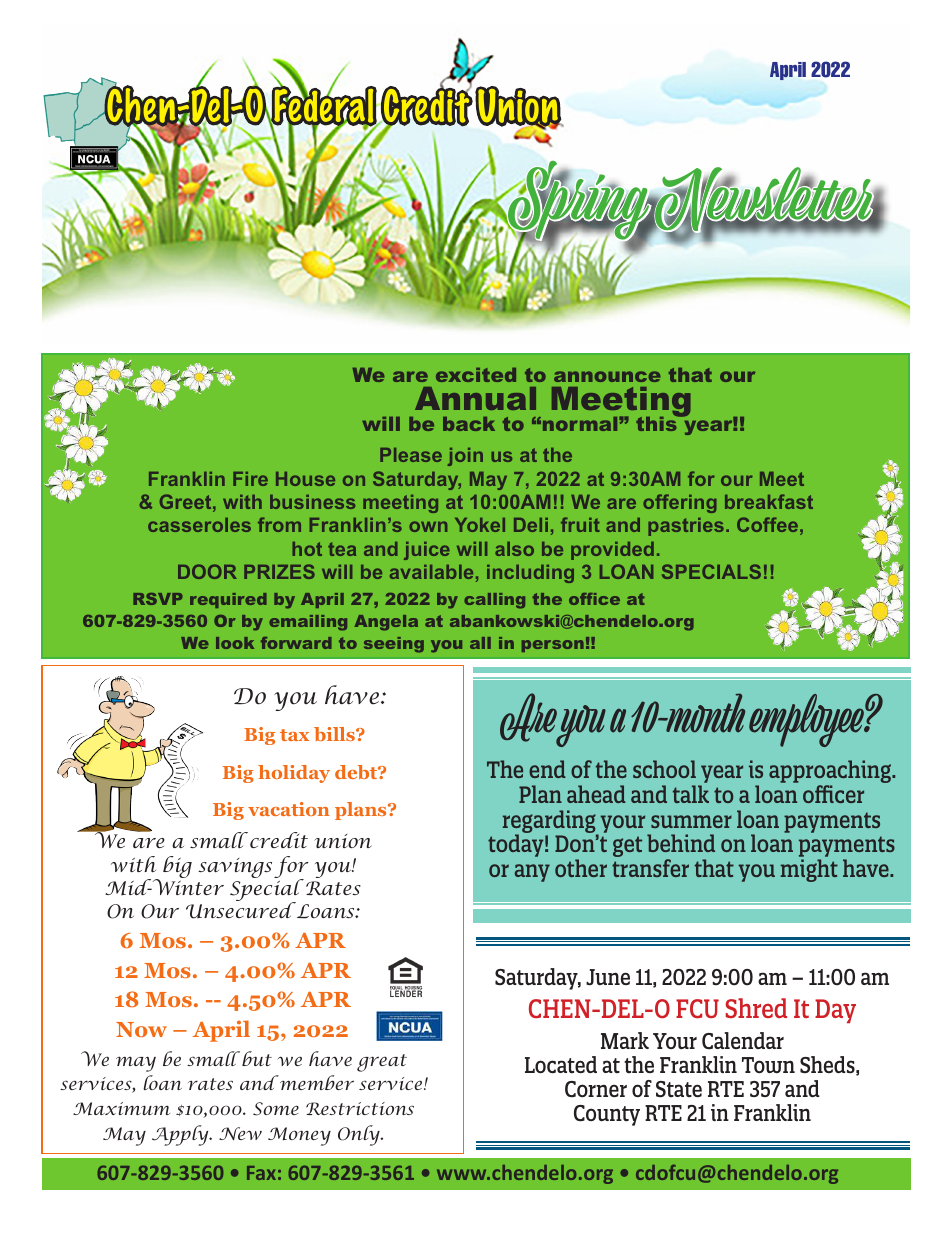 This image has height=1233, width=952. I want to click on look, so click(235, 643).
